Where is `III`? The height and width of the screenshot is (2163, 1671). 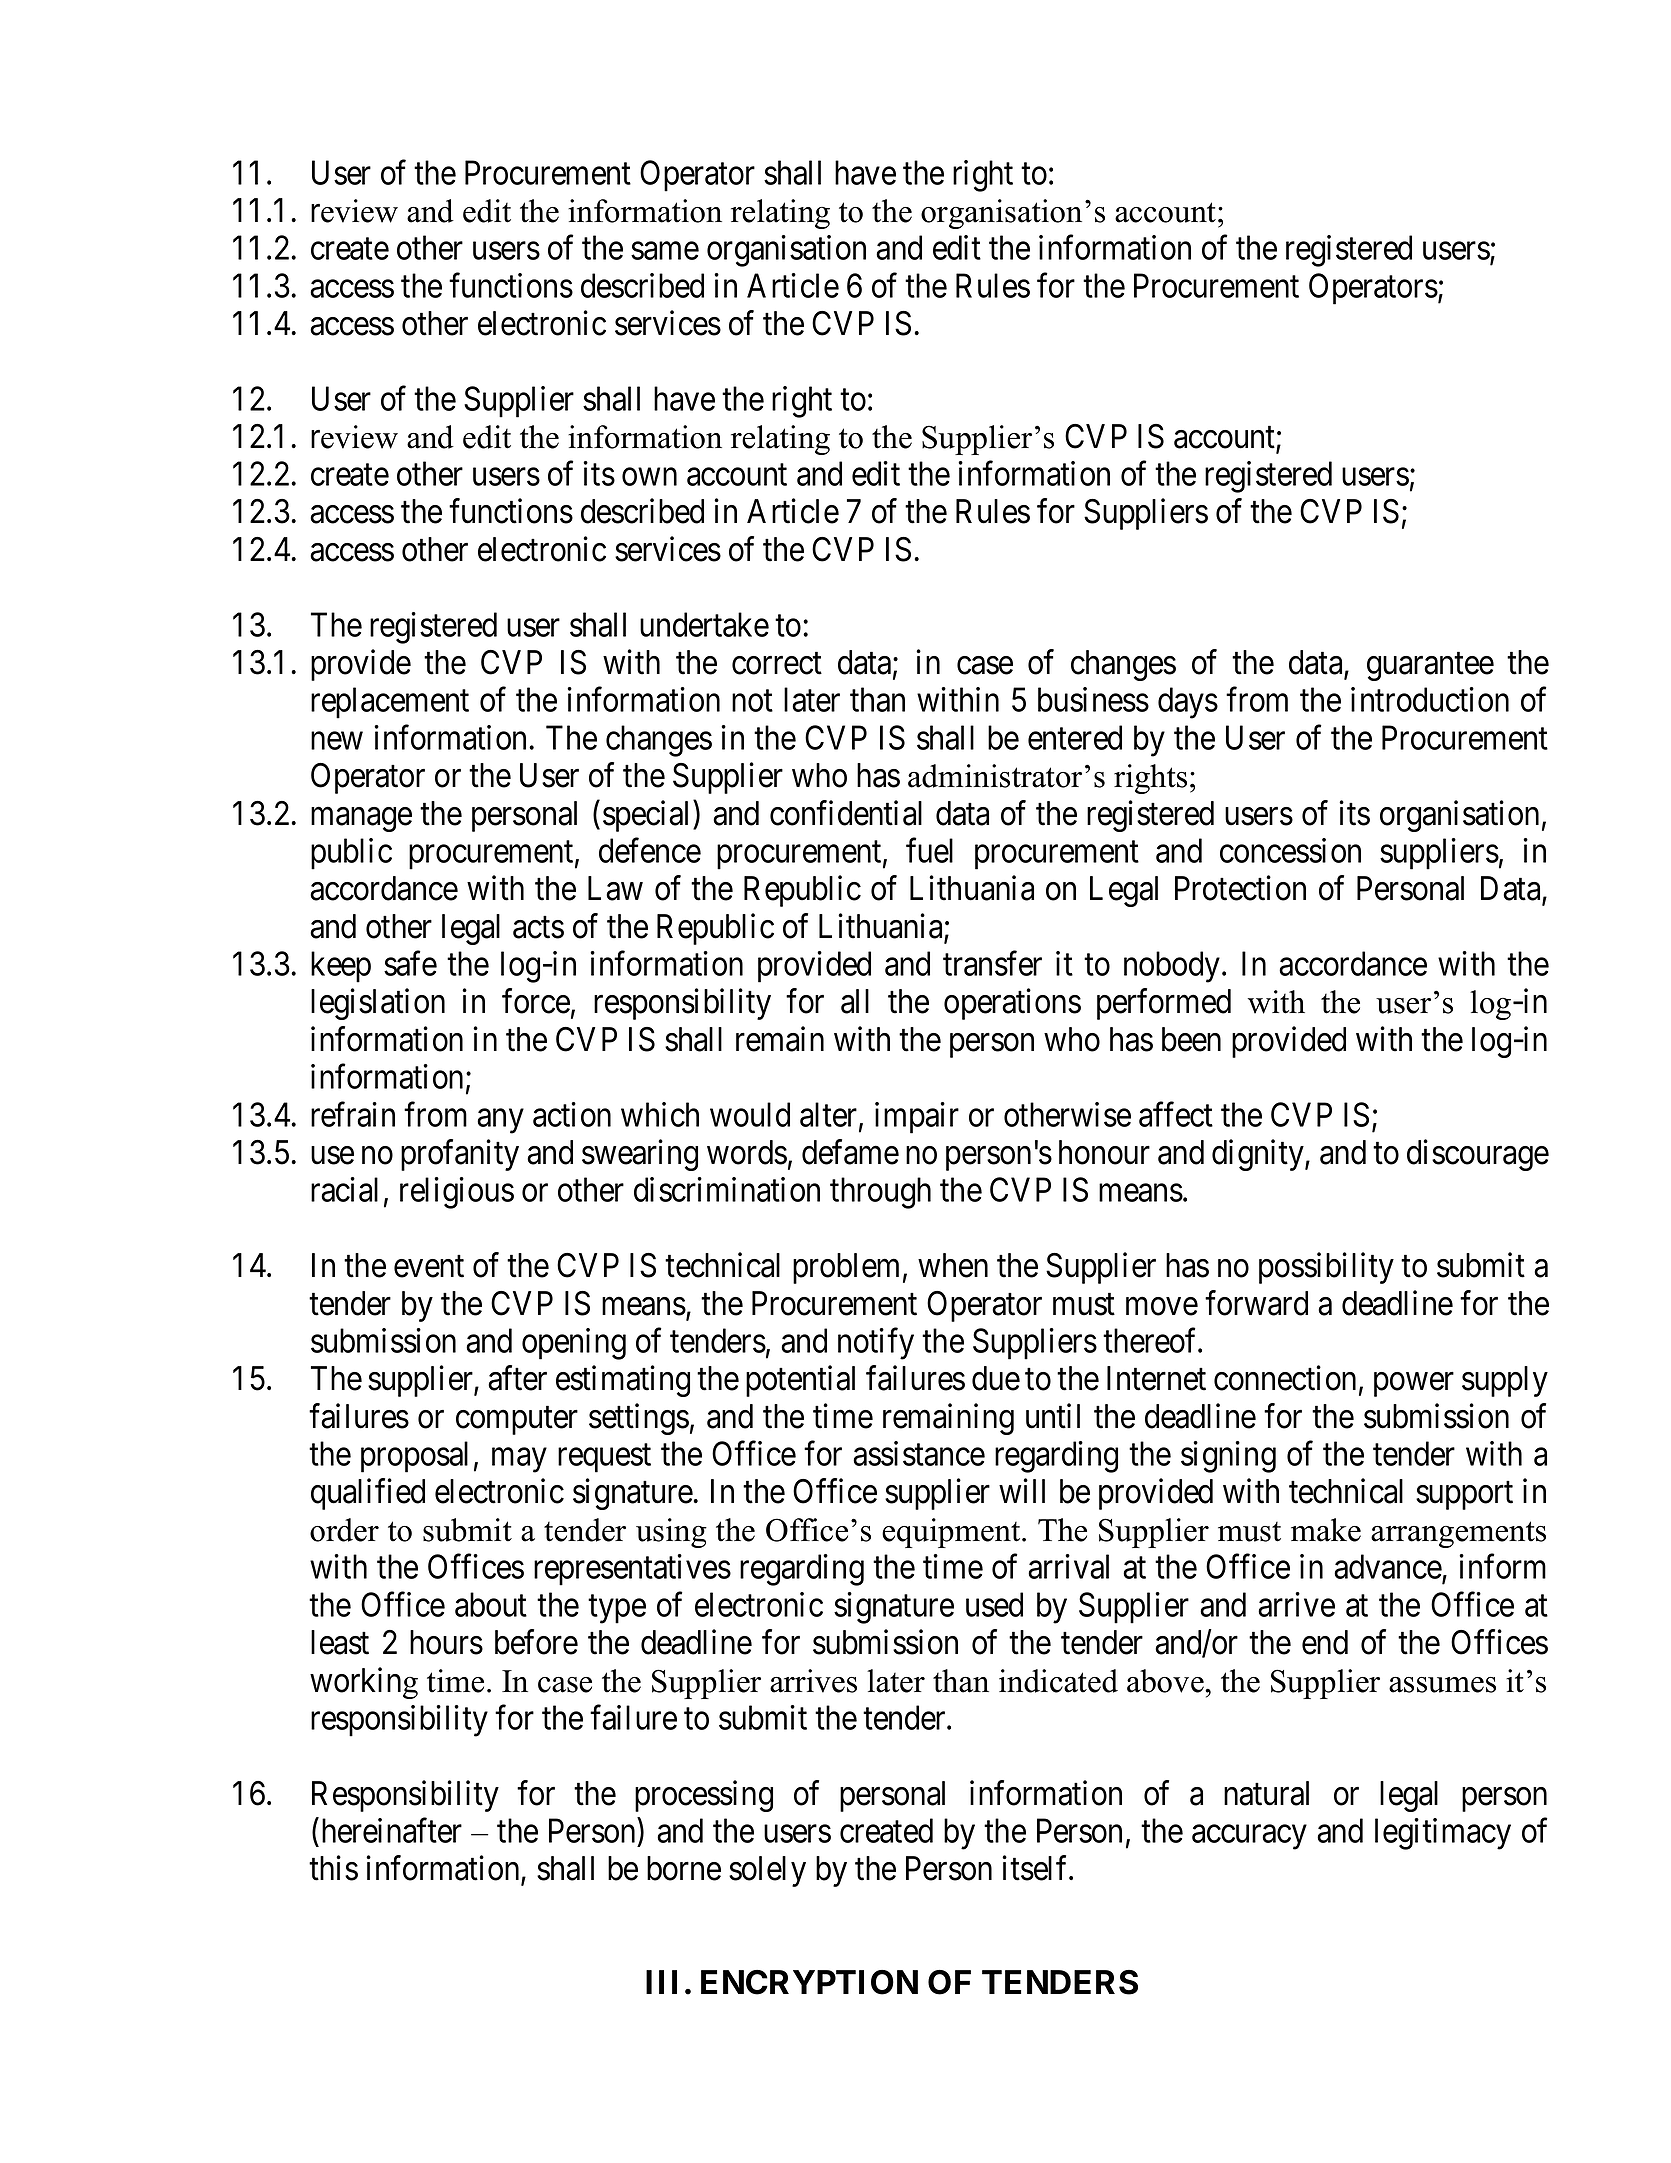
III is located at coordinates (661, 1982).
